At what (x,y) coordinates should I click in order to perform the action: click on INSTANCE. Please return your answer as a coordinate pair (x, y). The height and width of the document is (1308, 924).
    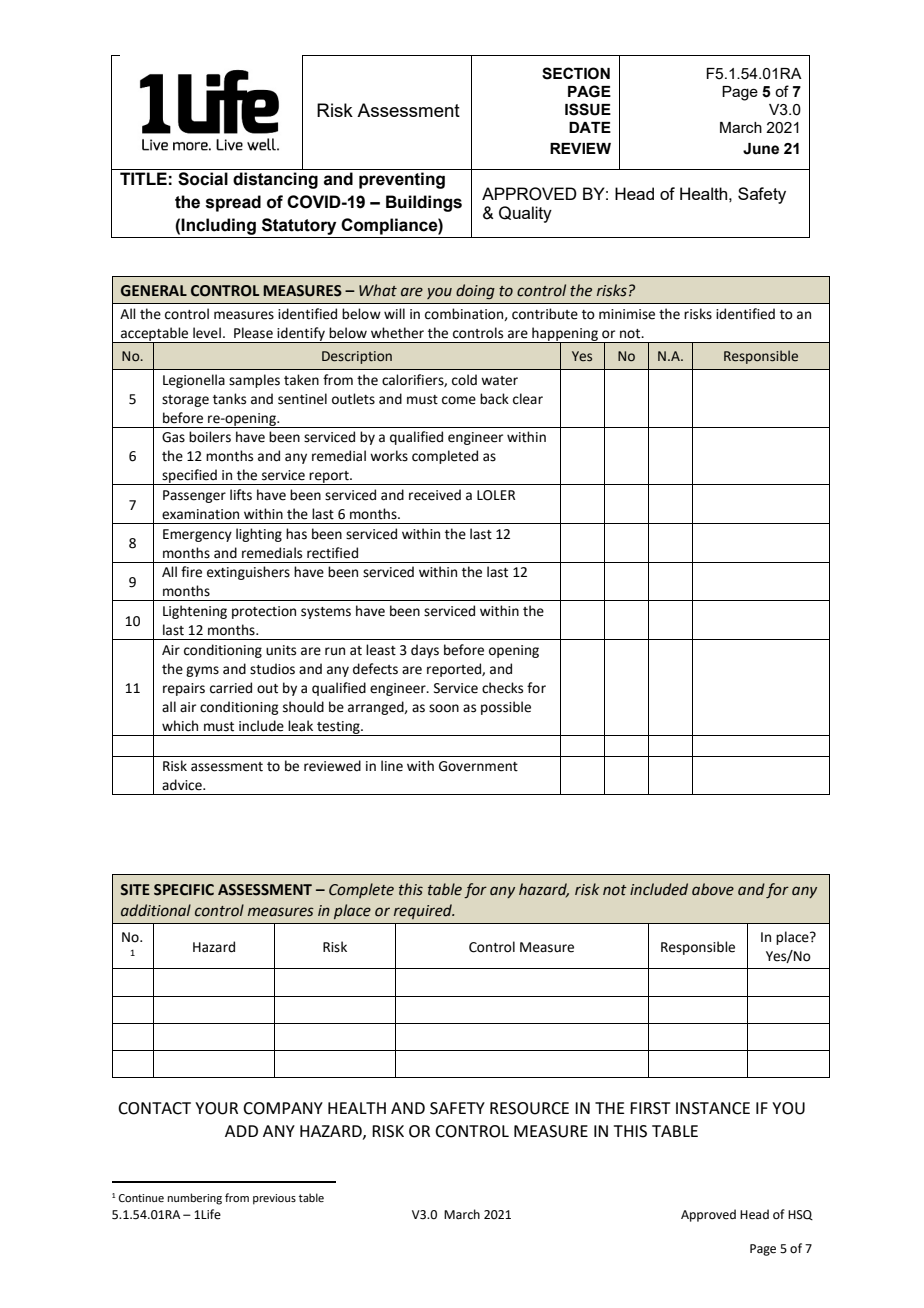
    Looking at the image, I should click on (713, 1108).
